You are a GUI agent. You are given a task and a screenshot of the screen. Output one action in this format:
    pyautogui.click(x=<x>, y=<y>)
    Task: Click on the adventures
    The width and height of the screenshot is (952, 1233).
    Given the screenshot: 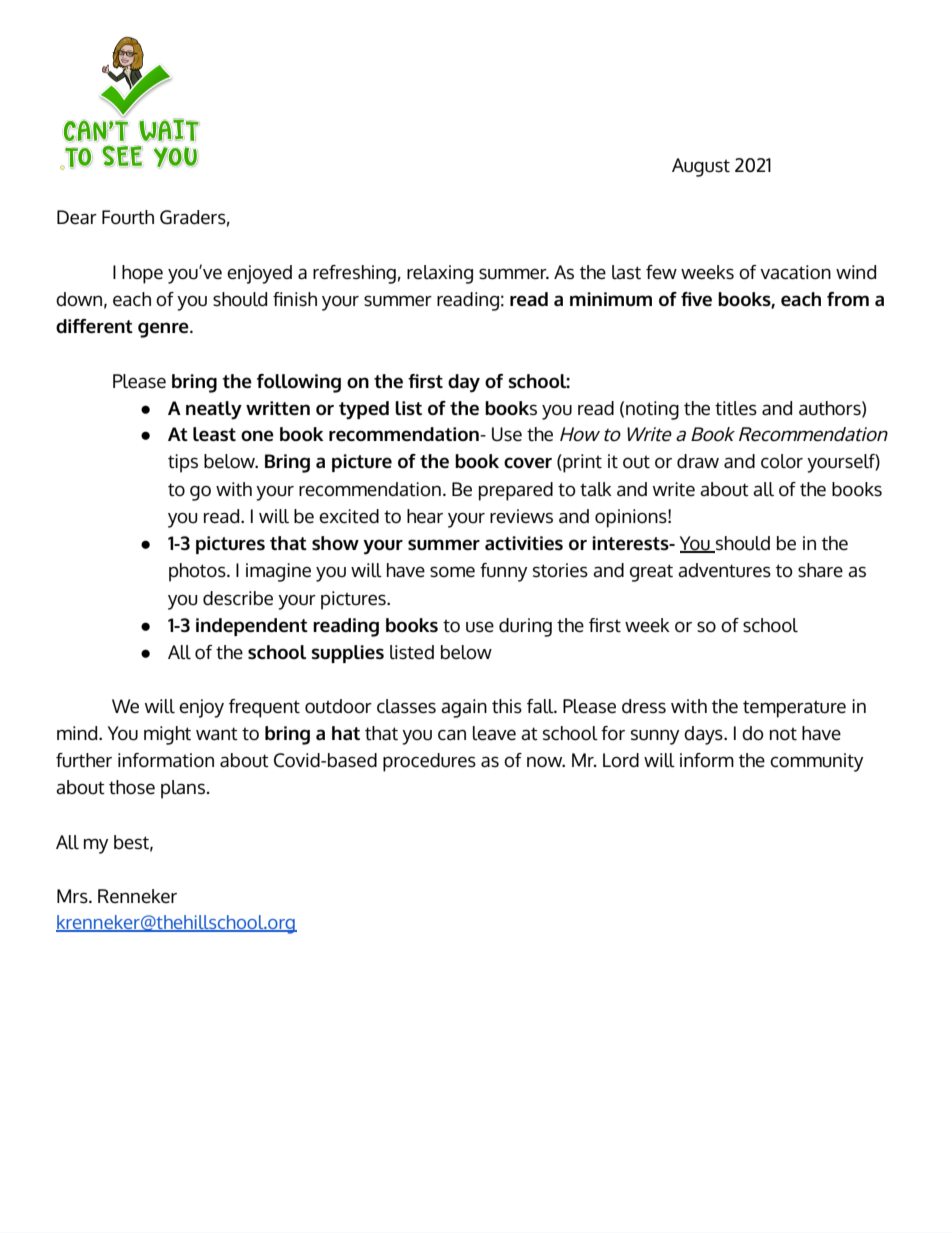 What is the action you would take?
    pyautogui.click(x=724, y=570)
